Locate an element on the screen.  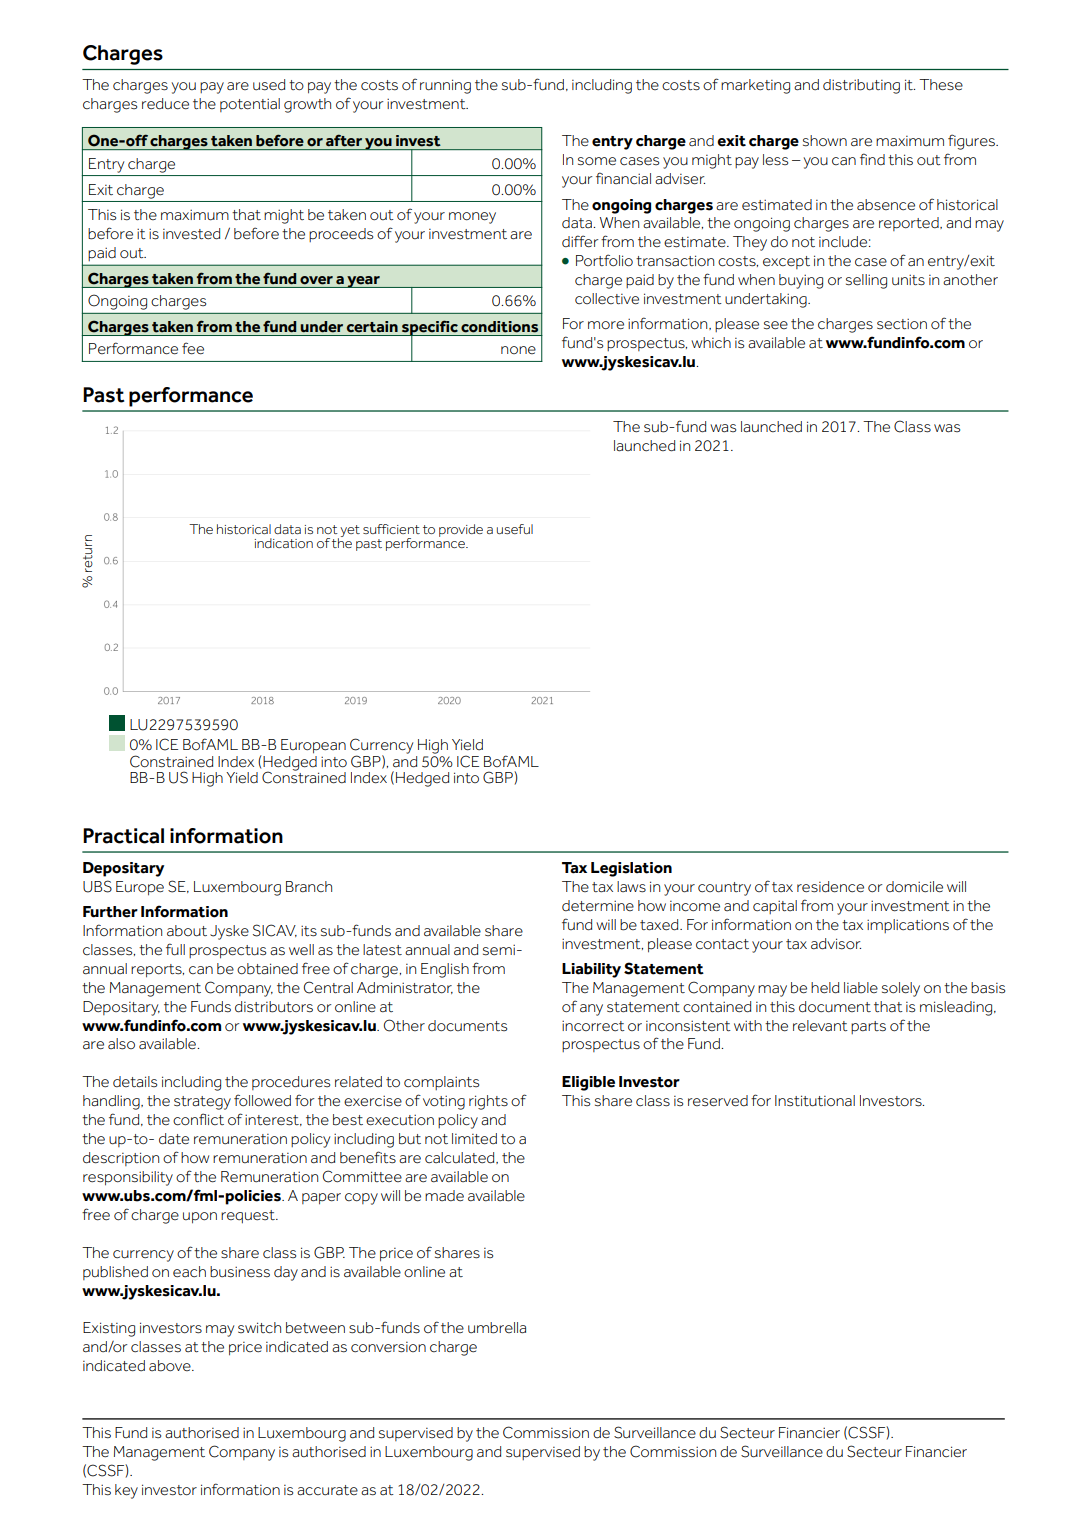
some is located at coordinates (597, 161).
